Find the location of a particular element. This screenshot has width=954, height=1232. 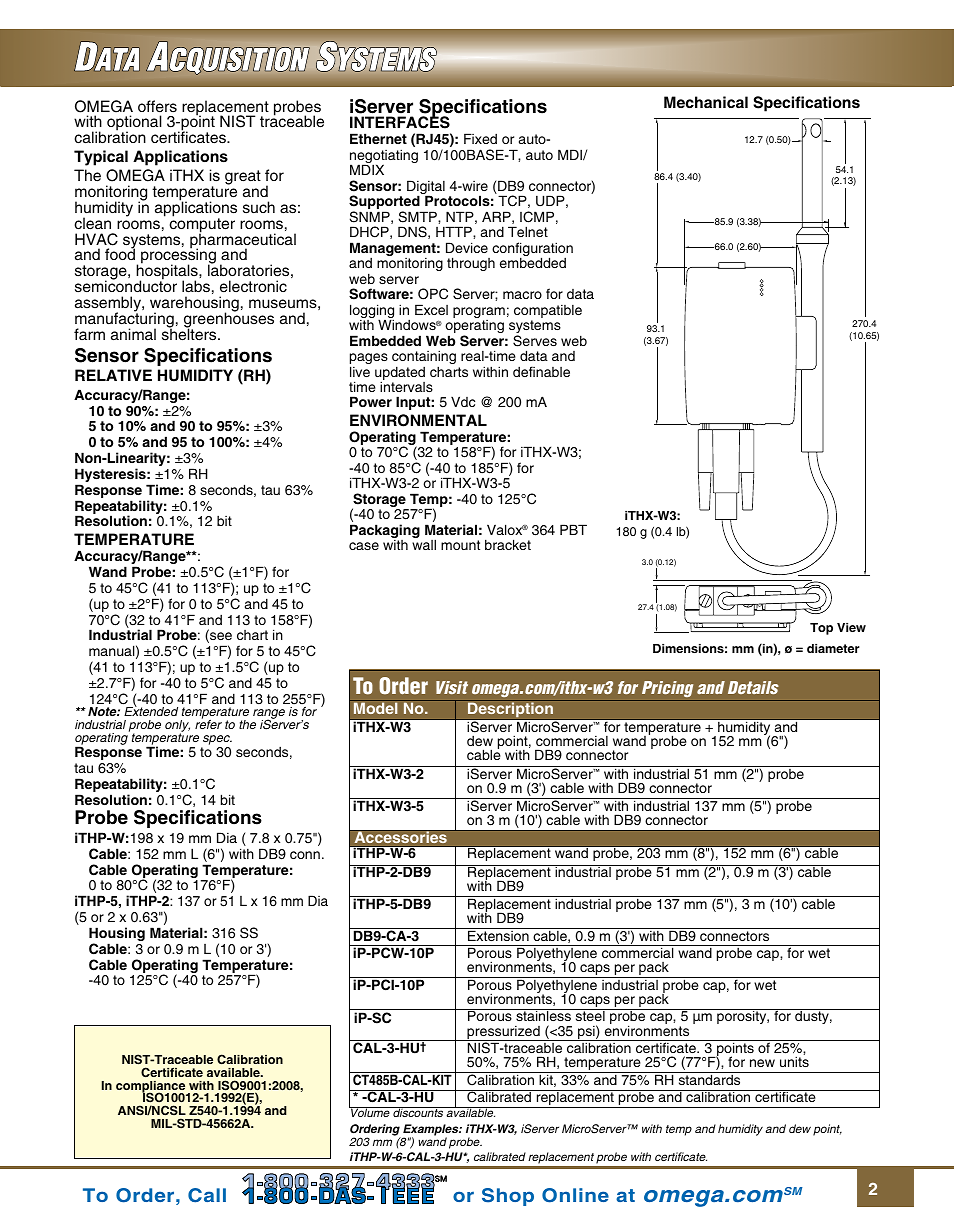

Call is located at coordinates (207, 1195).
